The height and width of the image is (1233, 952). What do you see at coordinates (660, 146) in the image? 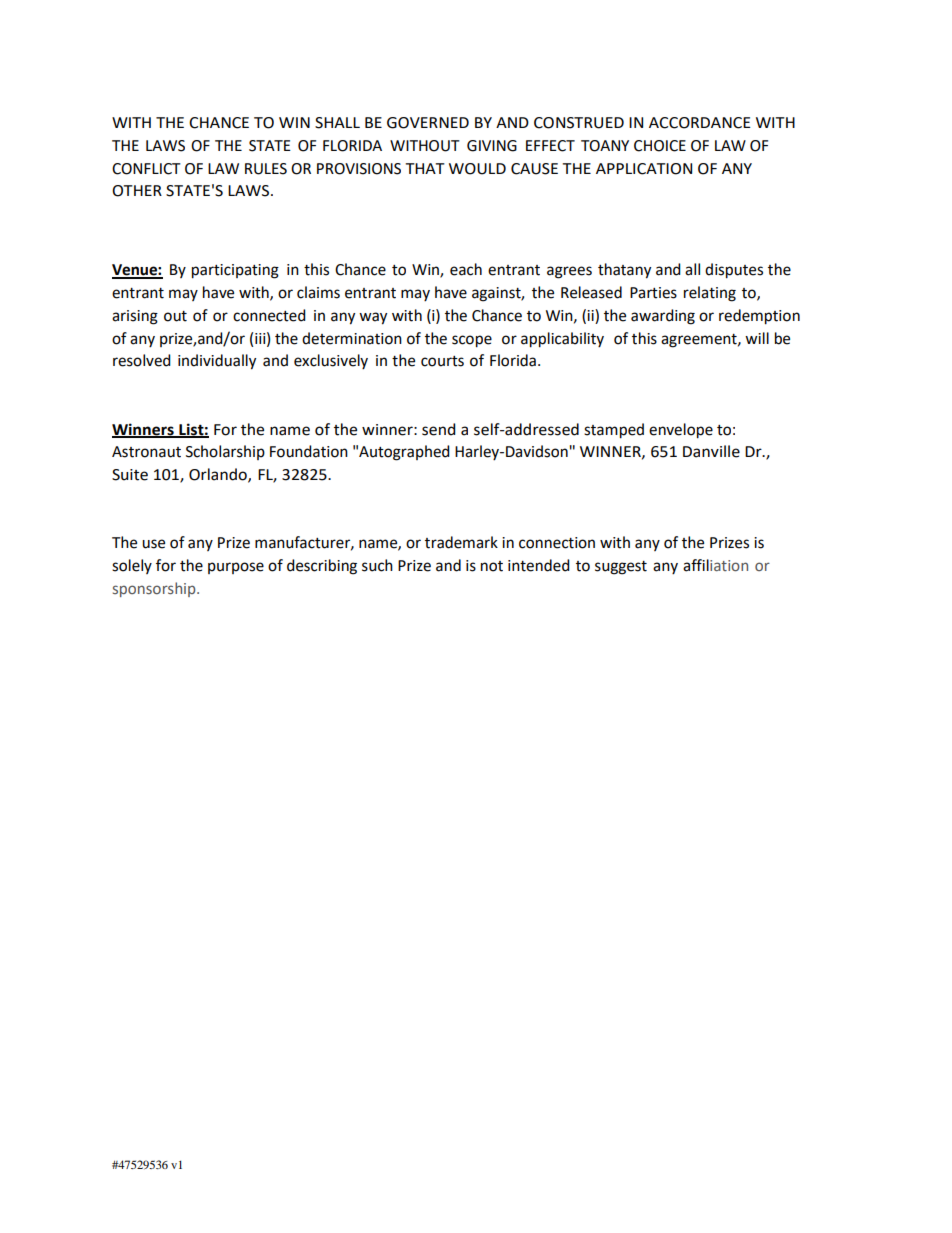
I see `CHOICE` at bounding box center [660, 146].
